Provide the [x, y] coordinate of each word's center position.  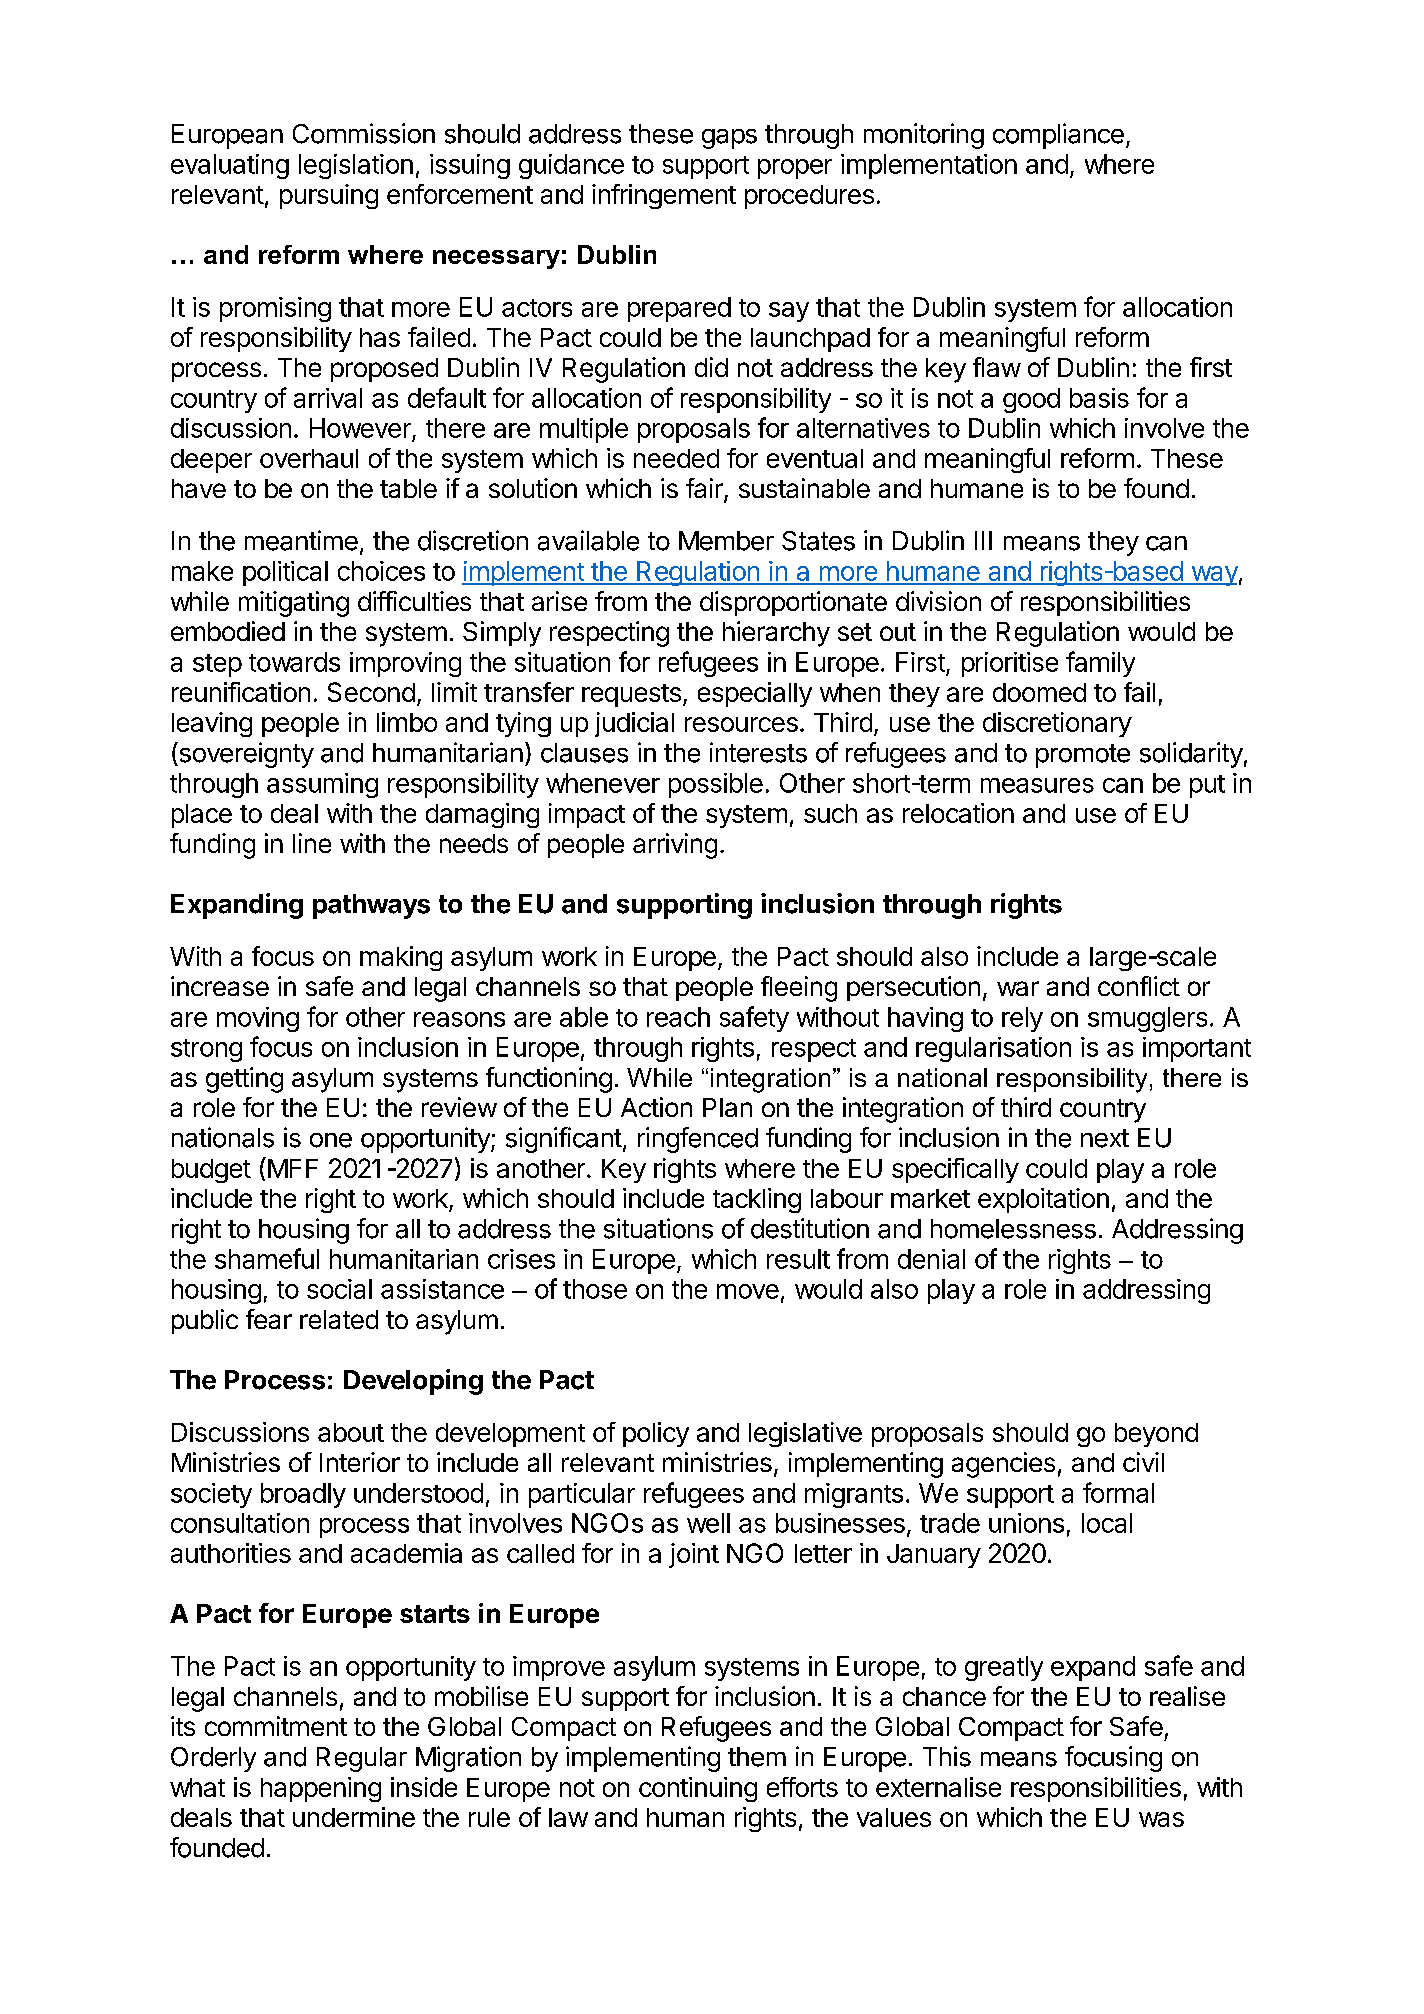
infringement [664, 196]
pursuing [329, 196]
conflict [1139, 986]
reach [678, 1017]
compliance [1058, 136]
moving [258, 1019]
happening [321, 1789]
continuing [698, 1789]
